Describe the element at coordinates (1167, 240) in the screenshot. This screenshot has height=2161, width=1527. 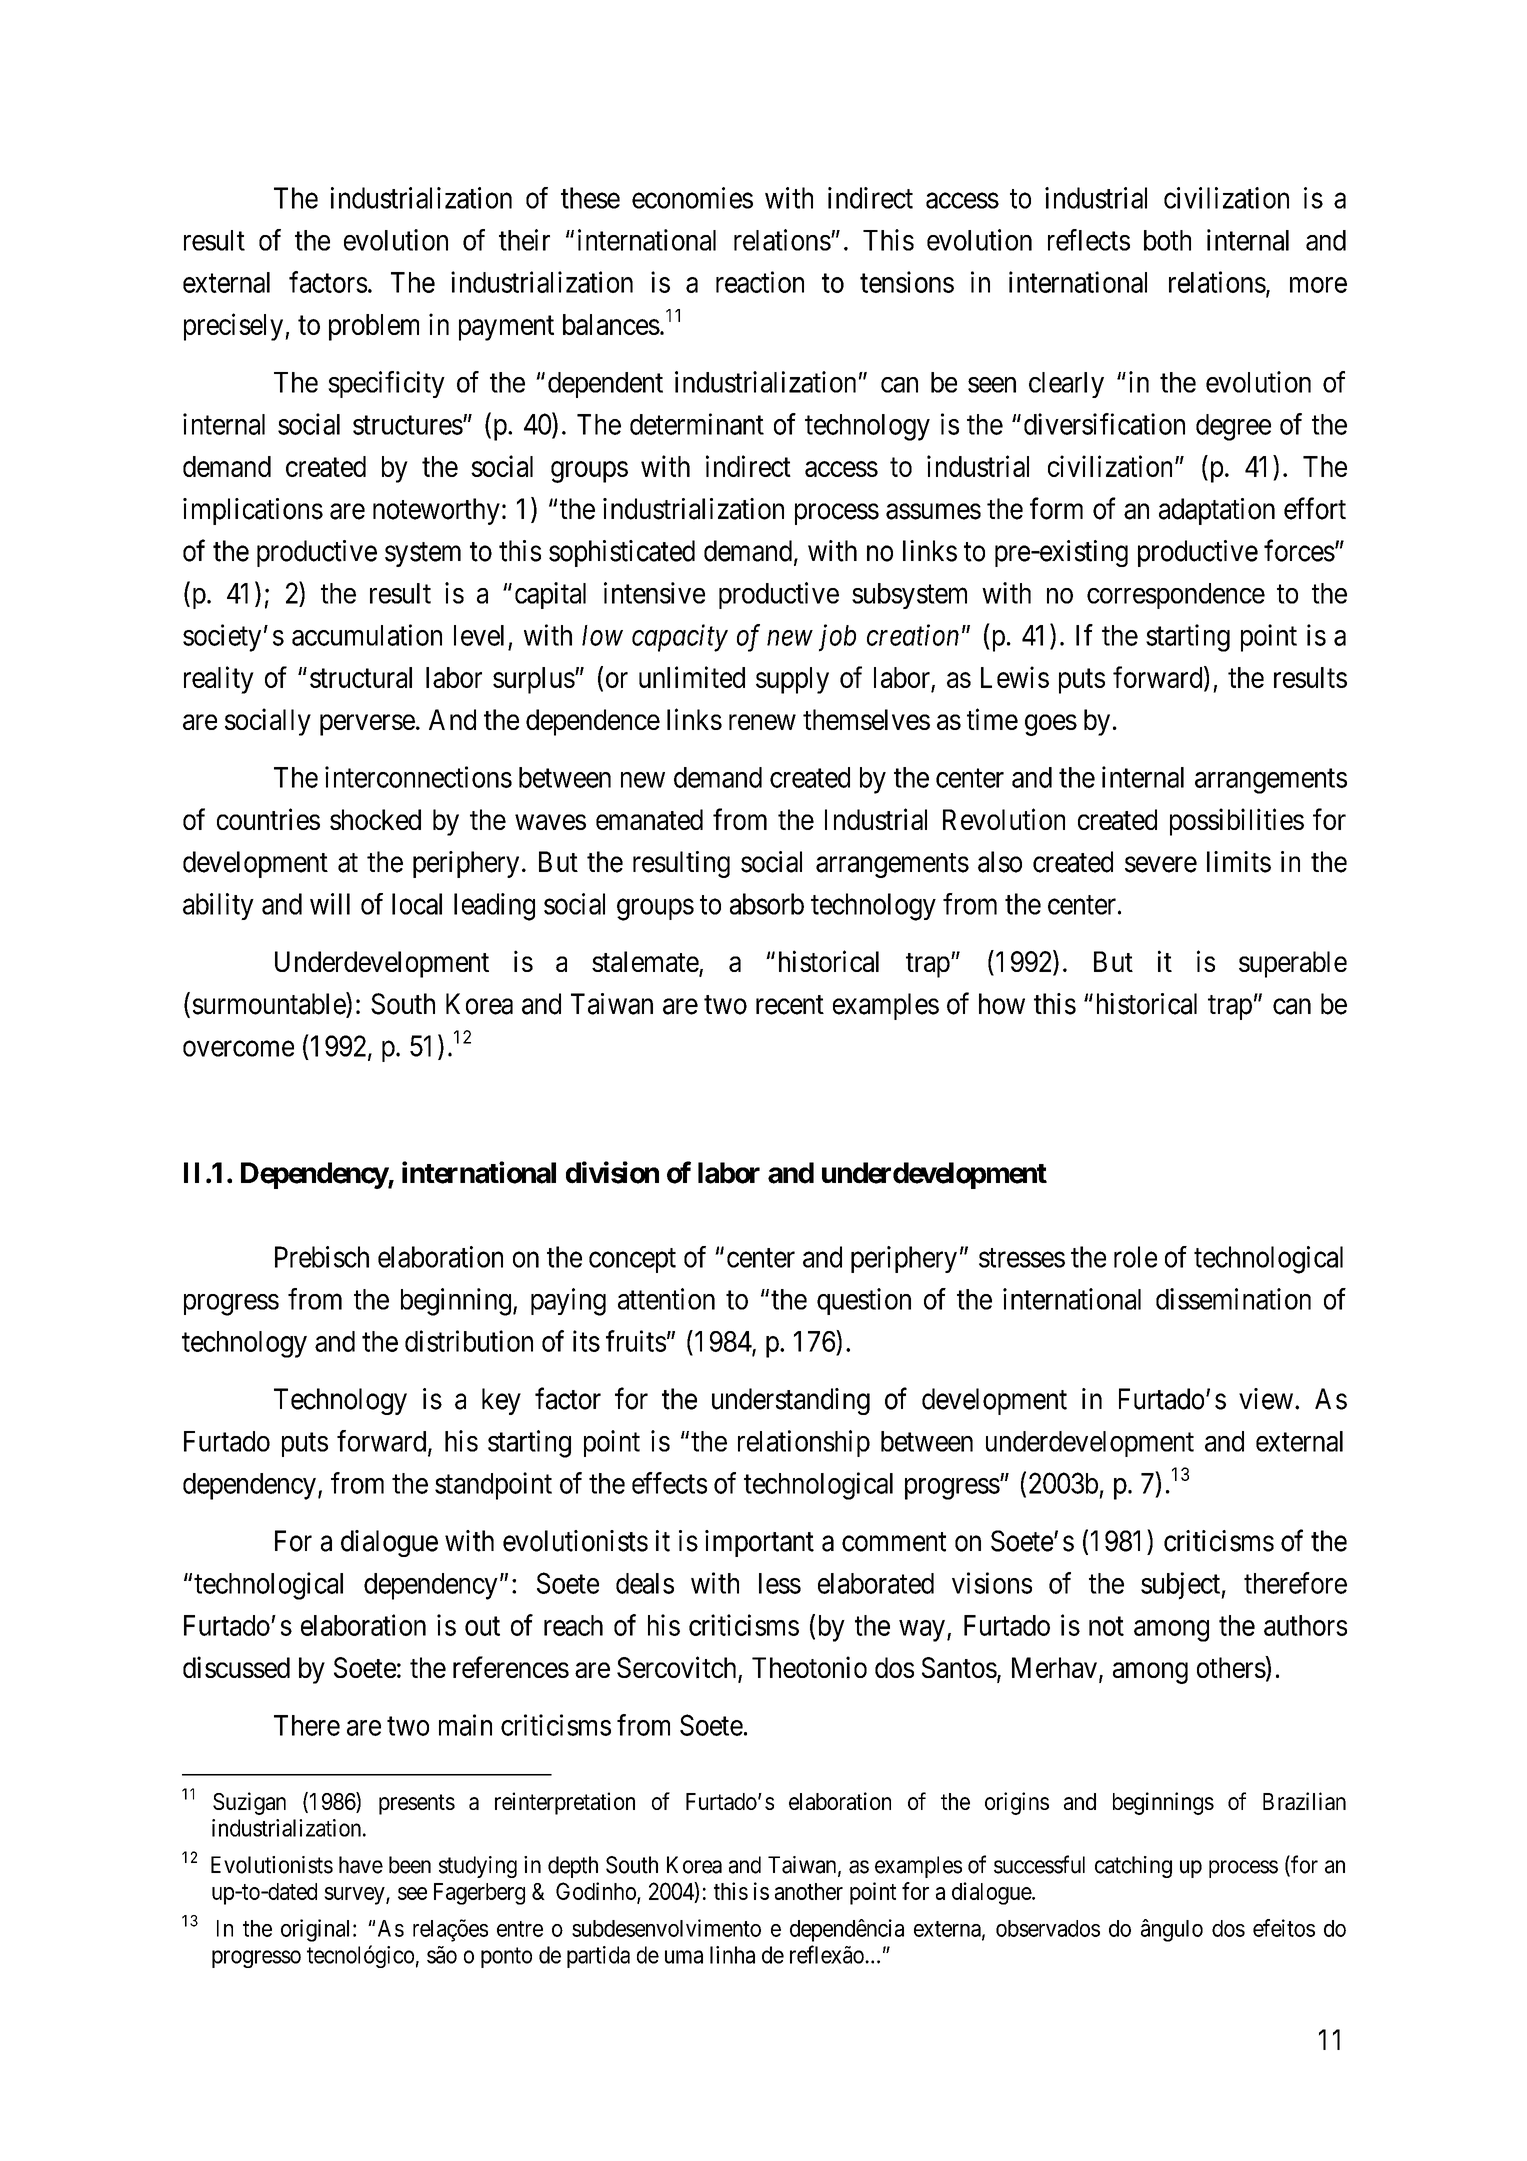
I see `both` at that location.
